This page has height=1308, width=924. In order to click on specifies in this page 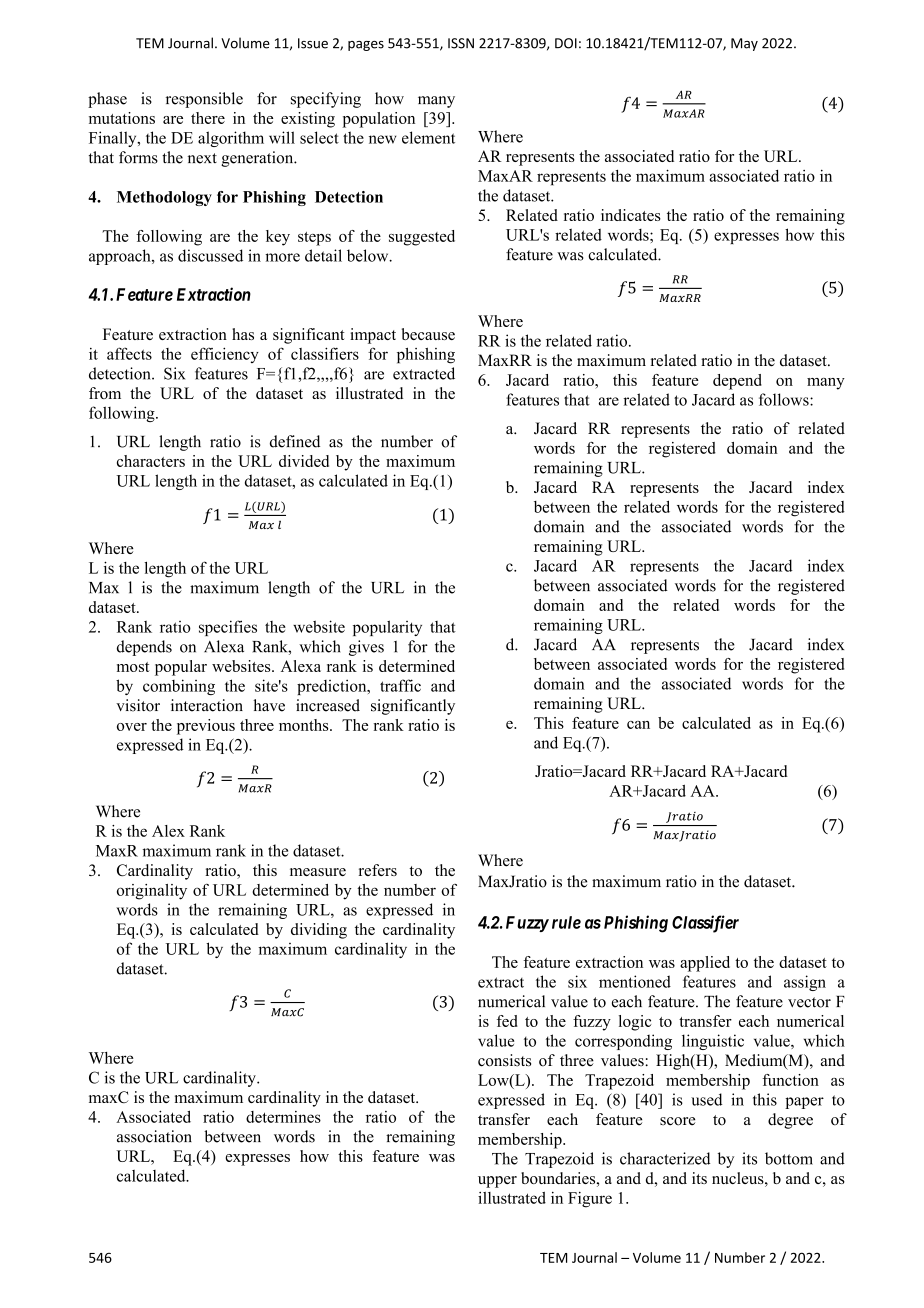, I will do `click(228, 628)`.
